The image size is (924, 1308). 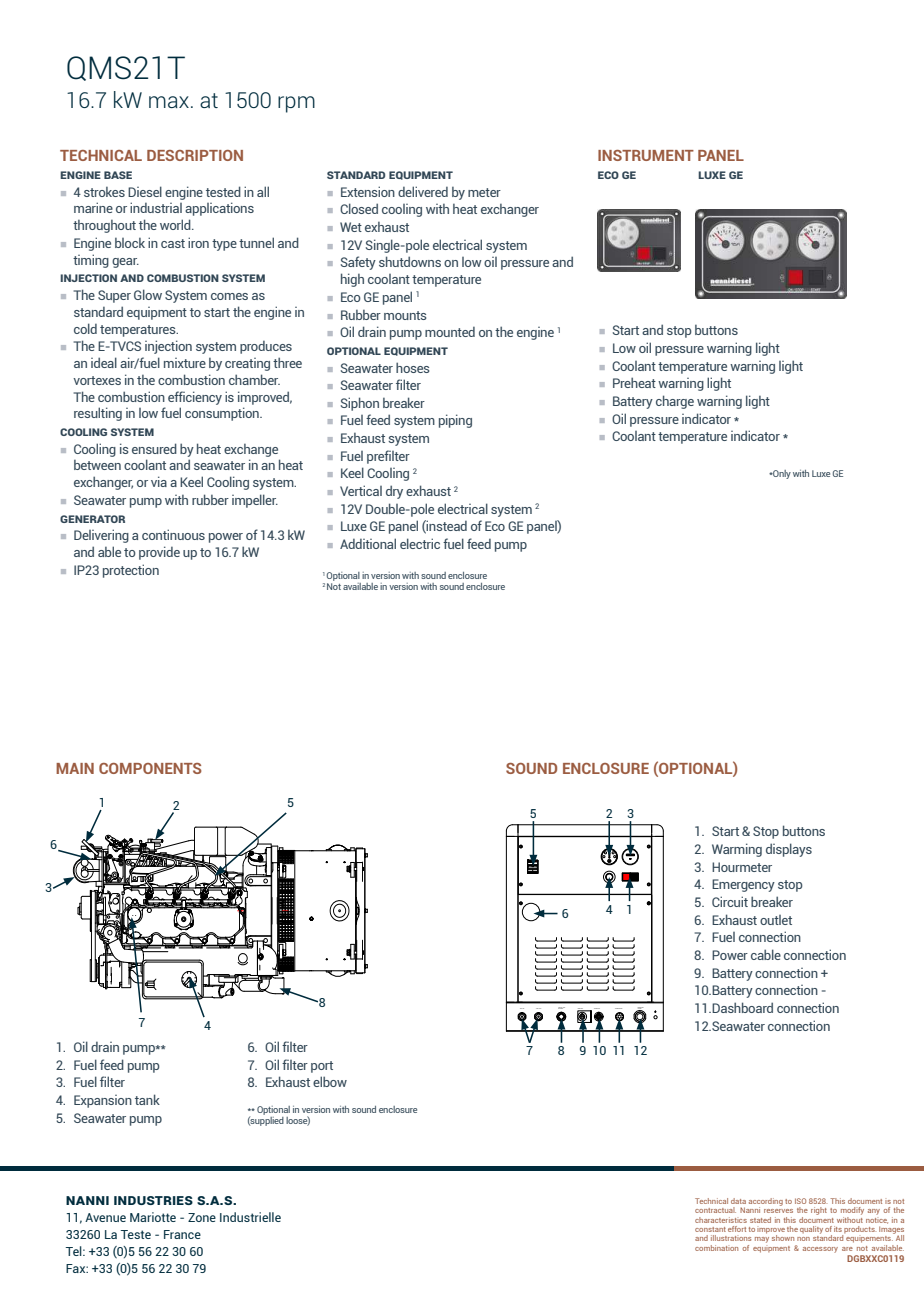 I want to click on INSTRUMENT, so click(x=646, y=155).
